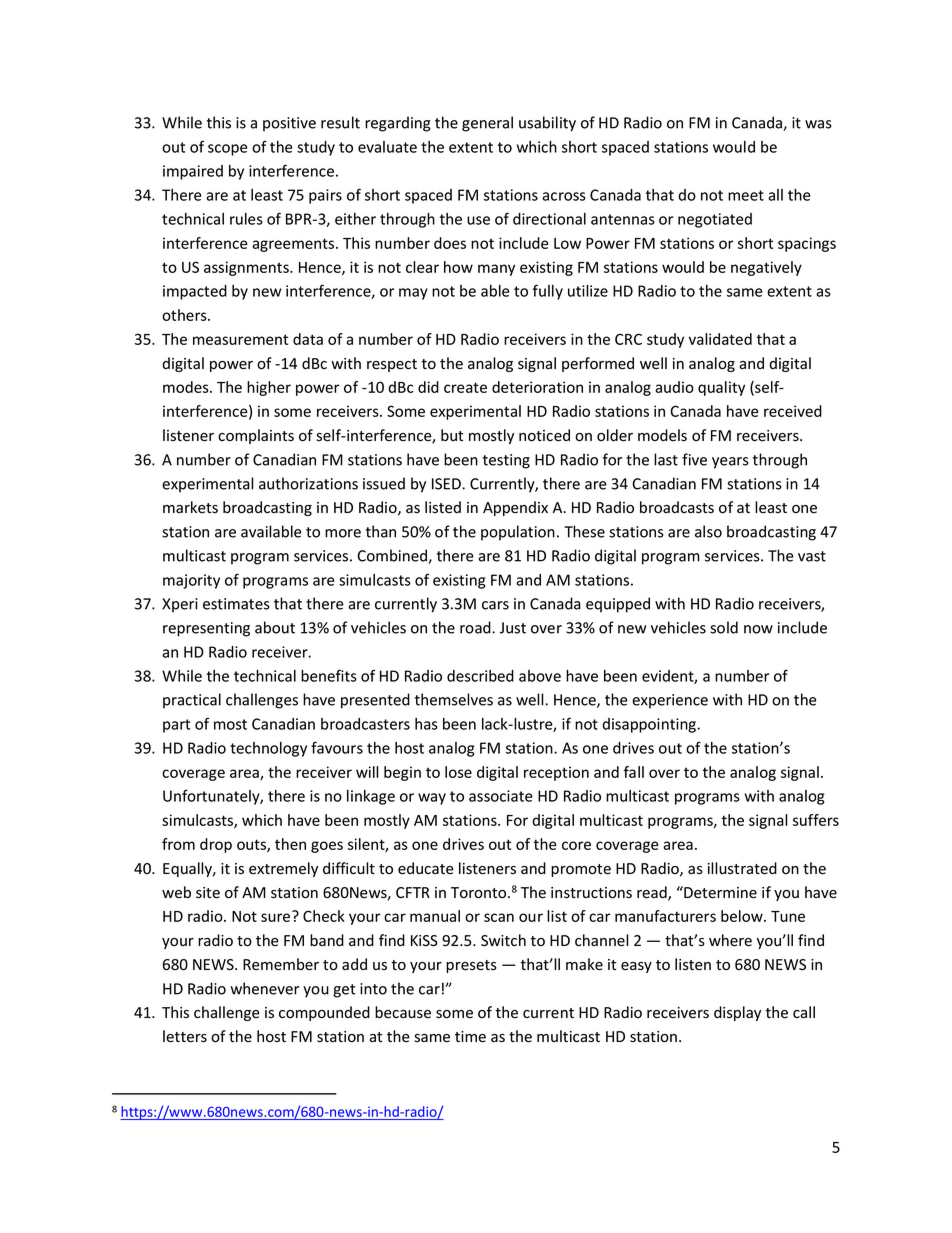 This screenshot has width=952, height=1233. Describe the element at coordinates (742, 868) in the screenshot. I see `illustrated` at that location.
